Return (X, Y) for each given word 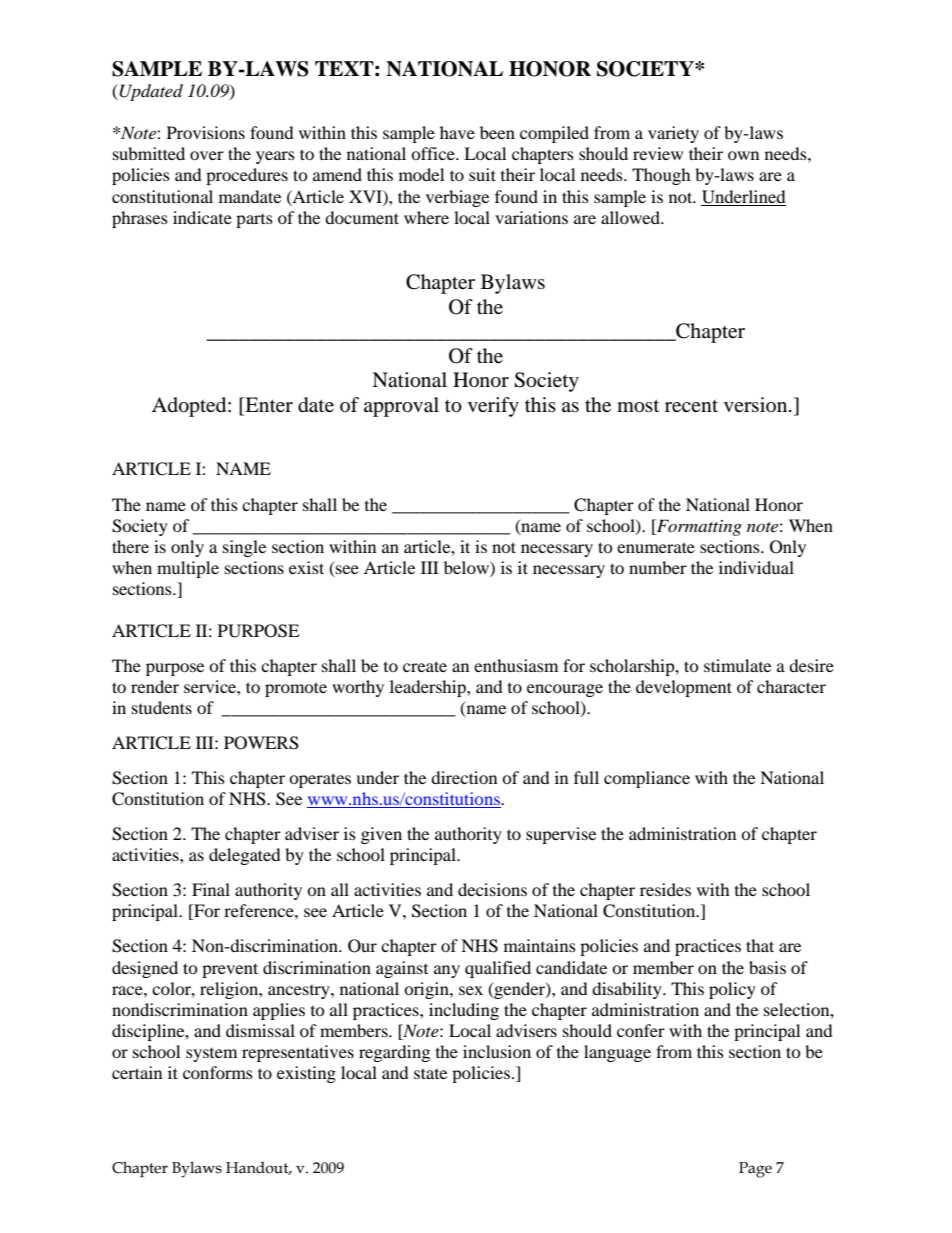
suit (482, 174)
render (155, 686)
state (430, 1073)
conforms (218, 1072)
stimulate (737, 665)
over (207, 155)
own (743, 155)
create (425, 666)
